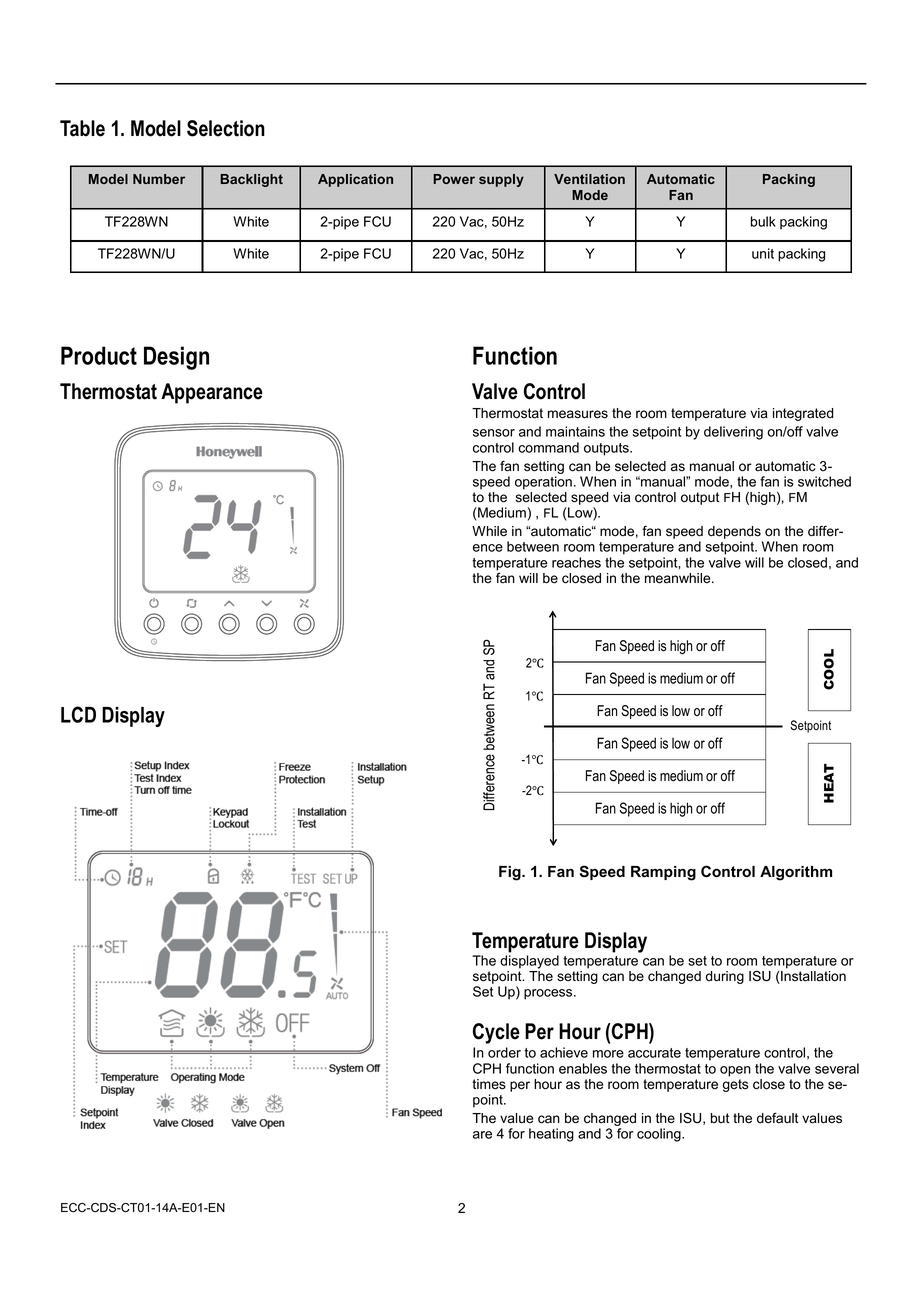 Image resolution: width=924 pixels, height=1308 pixels. I want to click on Number, so click(159, 179).
